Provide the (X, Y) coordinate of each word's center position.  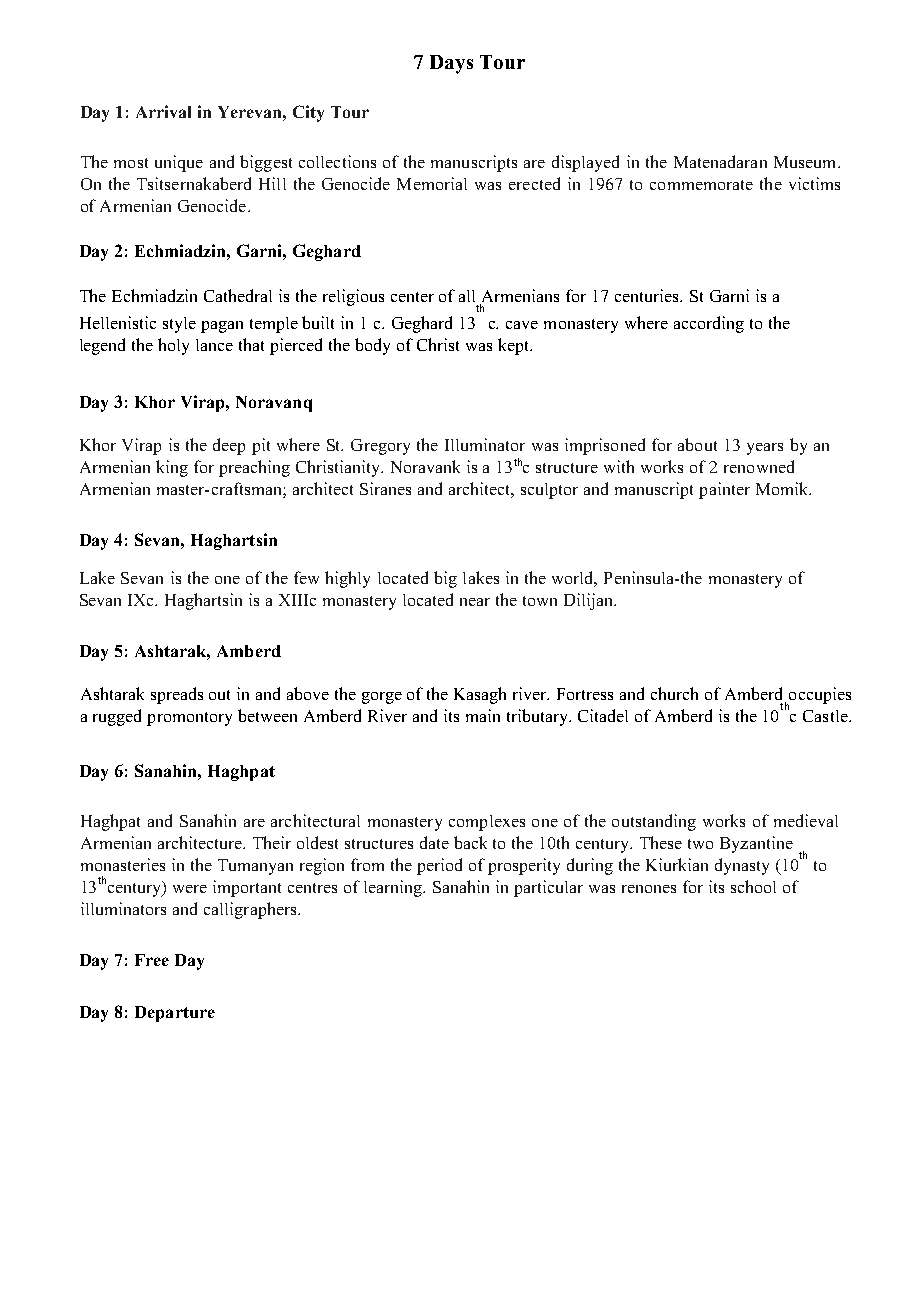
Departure (175, 1014)
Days (451, 64)
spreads (177, 695)
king (172, 468)
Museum (806, 162)
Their (272, 842)
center (412, 297)
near (475, 602)
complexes (487, 823)
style (179, 325)
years (765, 449)
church (674, 693)
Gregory (380, 447)
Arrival (163, 111)
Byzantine (756, 844)
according (709, 324)
